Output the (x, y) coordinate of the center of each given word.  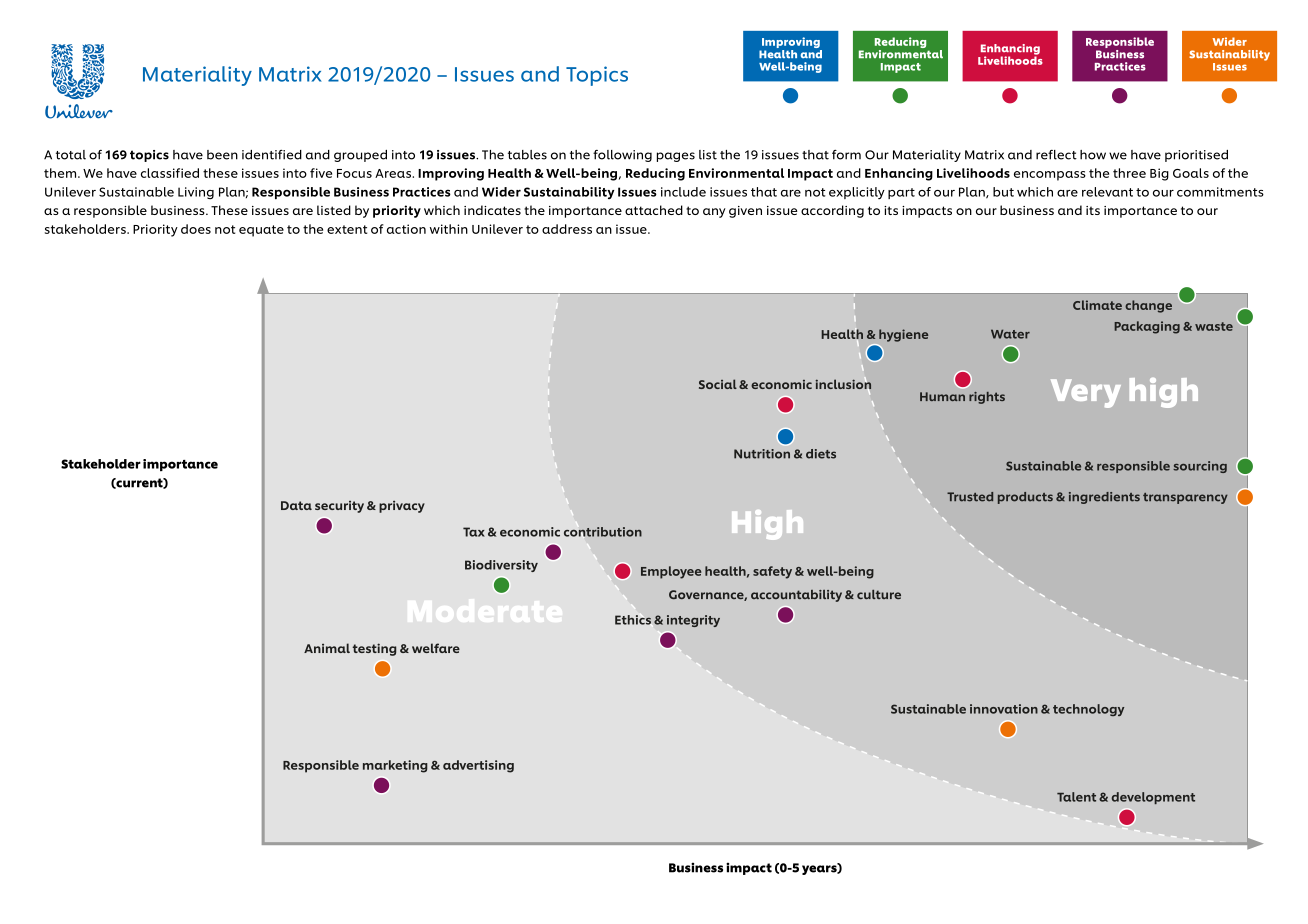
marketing (395, 766)
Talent (1076, 797)
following (622, 156)
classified (170, 173)
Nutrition (762, 454)
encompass (1050, 176)
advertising (478, 766)
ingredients (1104, 498)
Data (296, 505)
